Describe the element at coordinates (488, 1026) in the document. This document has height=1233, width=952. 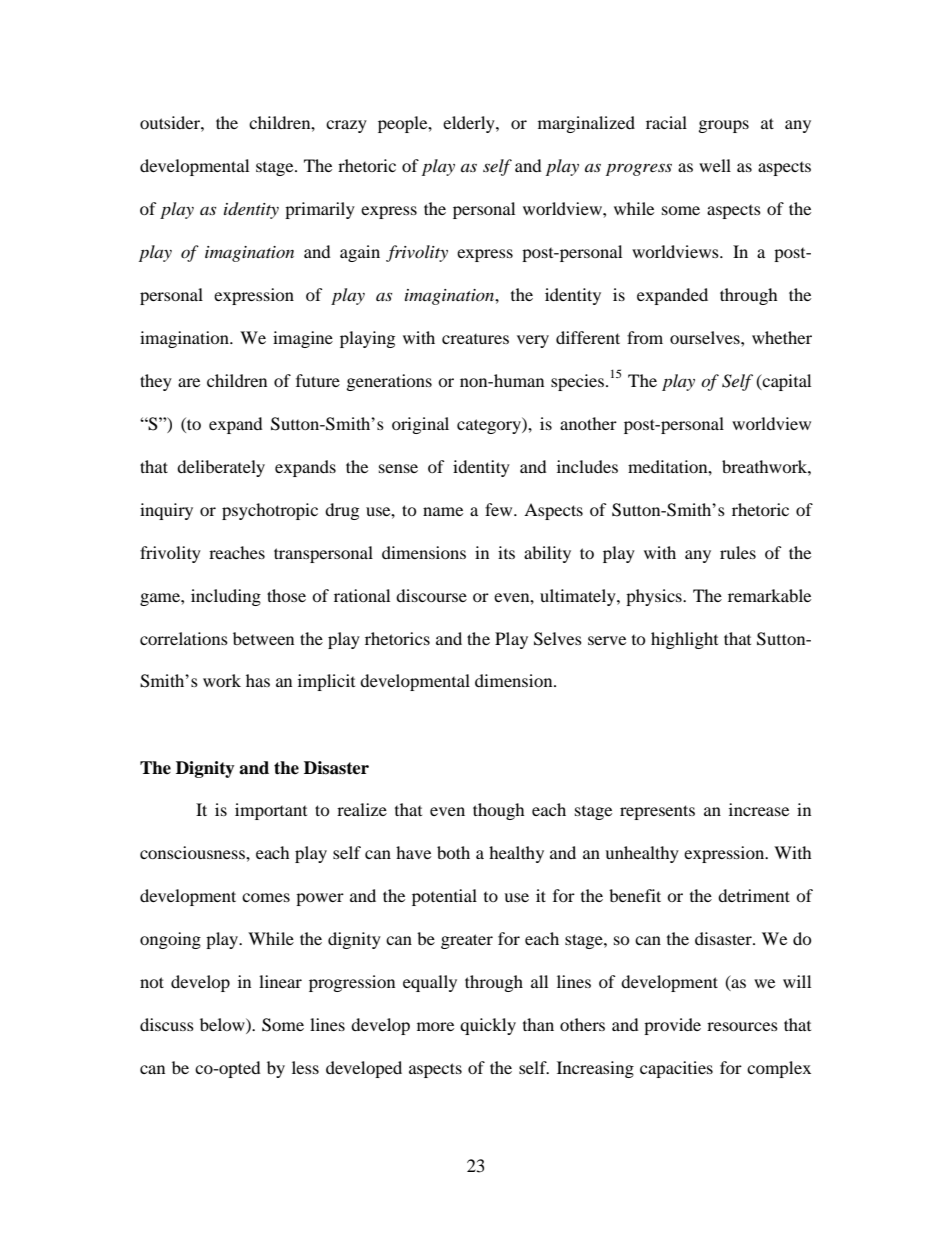
I see `quickly` at that location.
